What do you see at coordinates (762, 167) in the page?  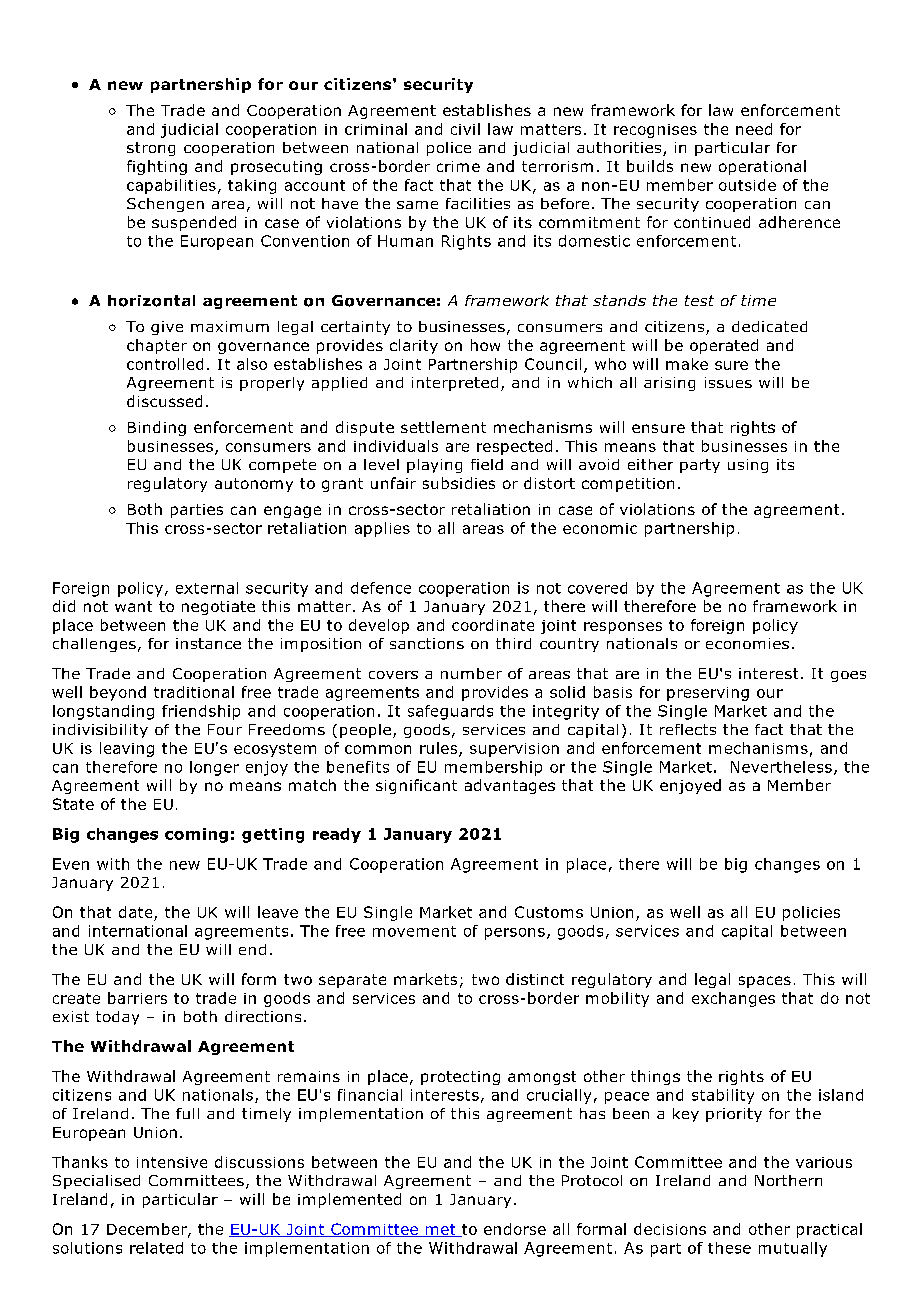 I see `operational` at bounding box center [762, 167].
